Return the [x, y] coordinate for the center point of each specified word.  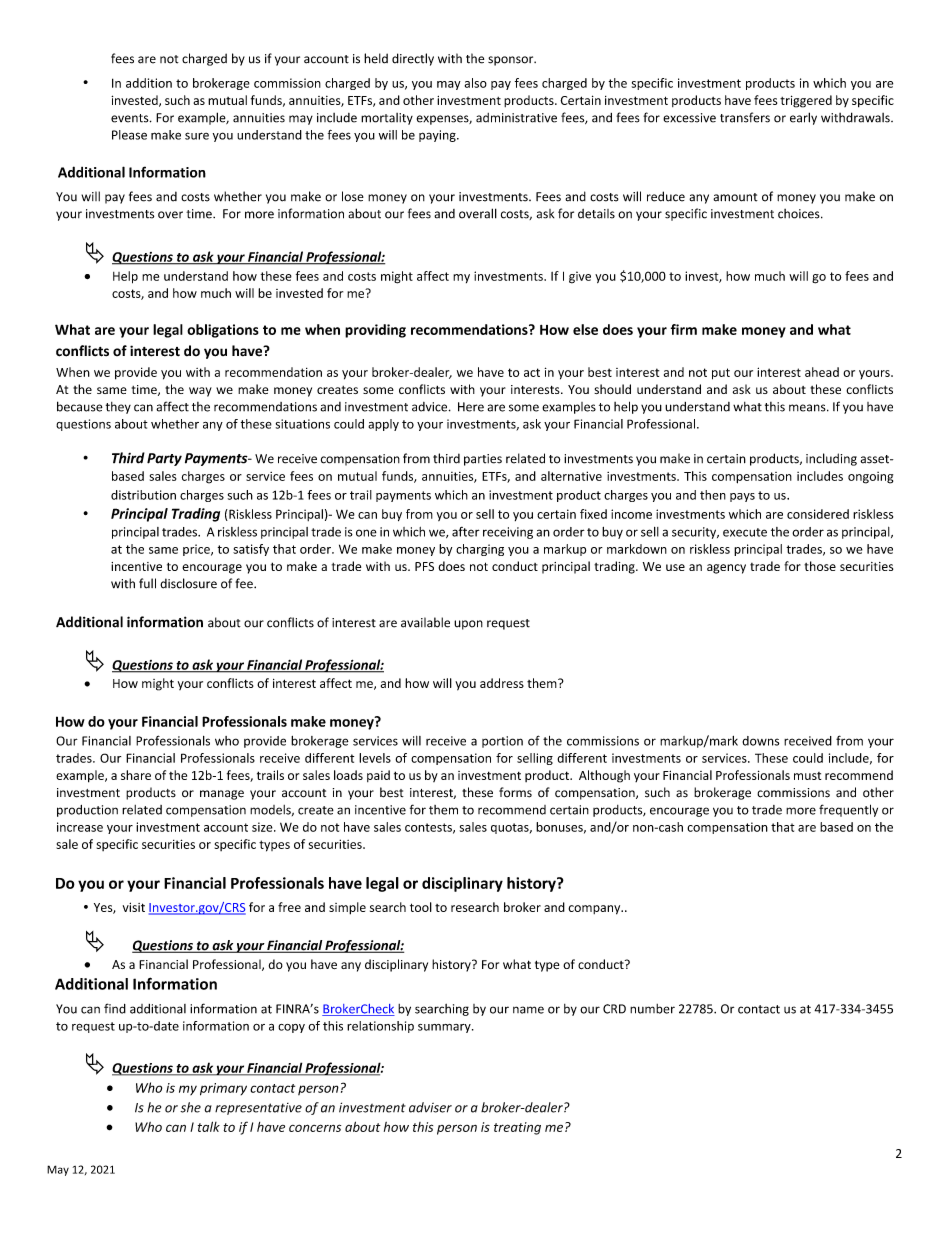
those [820, 566]
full [147, 583]
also [476, 83]
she [190, 1107]
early [803, 118]
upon [468, 625]
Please [129, 135]
